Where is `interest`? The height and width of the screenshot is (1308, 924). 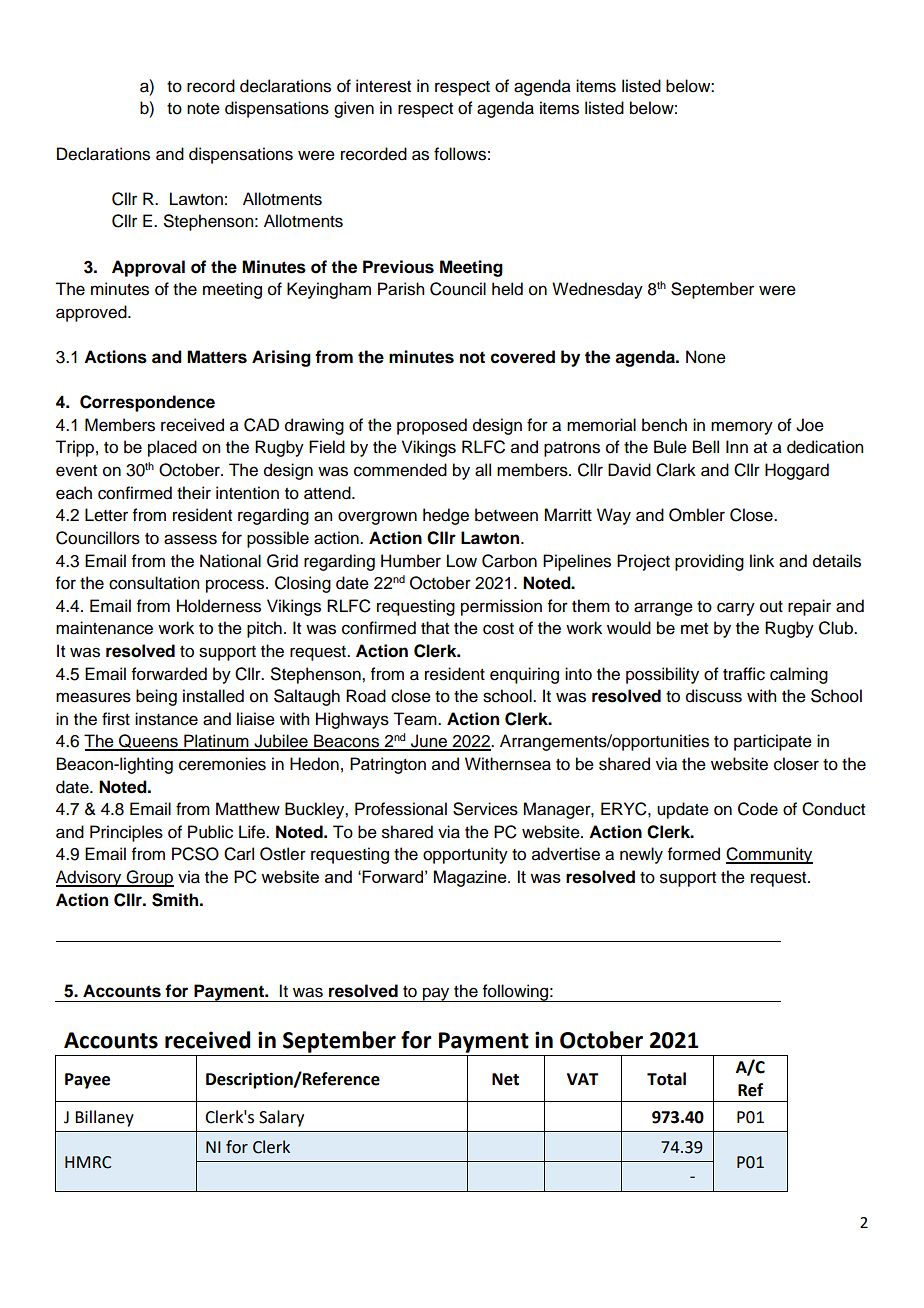
interest is located at coordinates (383, 86).
